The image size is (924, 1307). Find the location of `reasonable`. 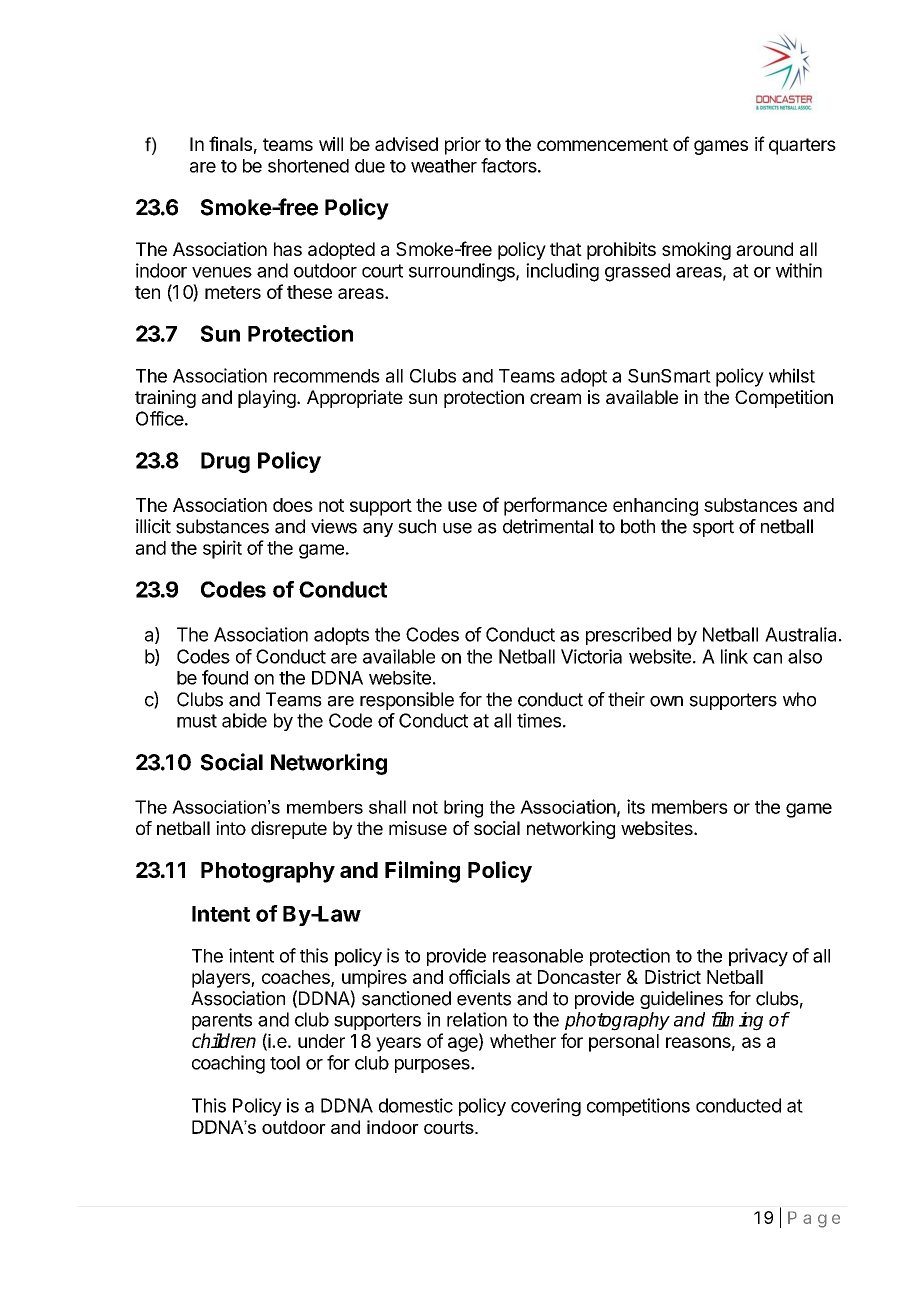

reasonable is located at coordinates (538, 956).
